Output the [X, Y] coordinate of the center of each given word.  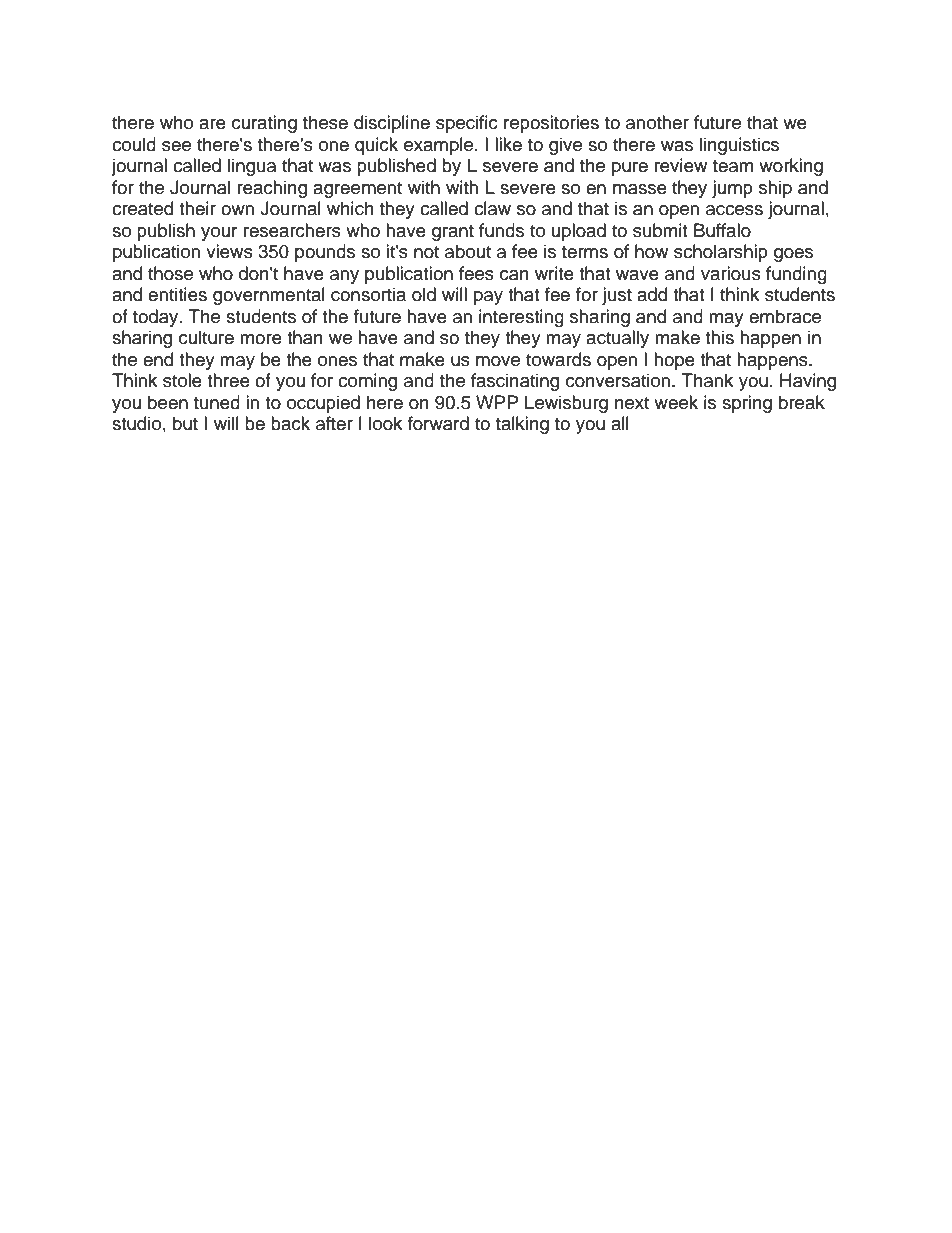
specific [467, 124]
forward [438, 423]
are [212, 124]
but [185, 423]
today [157, 318]
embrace [785, 316]
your [219, 234]
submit [660, 230]
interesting [521, 318]
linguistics [739, 146]
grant [453, 233]
